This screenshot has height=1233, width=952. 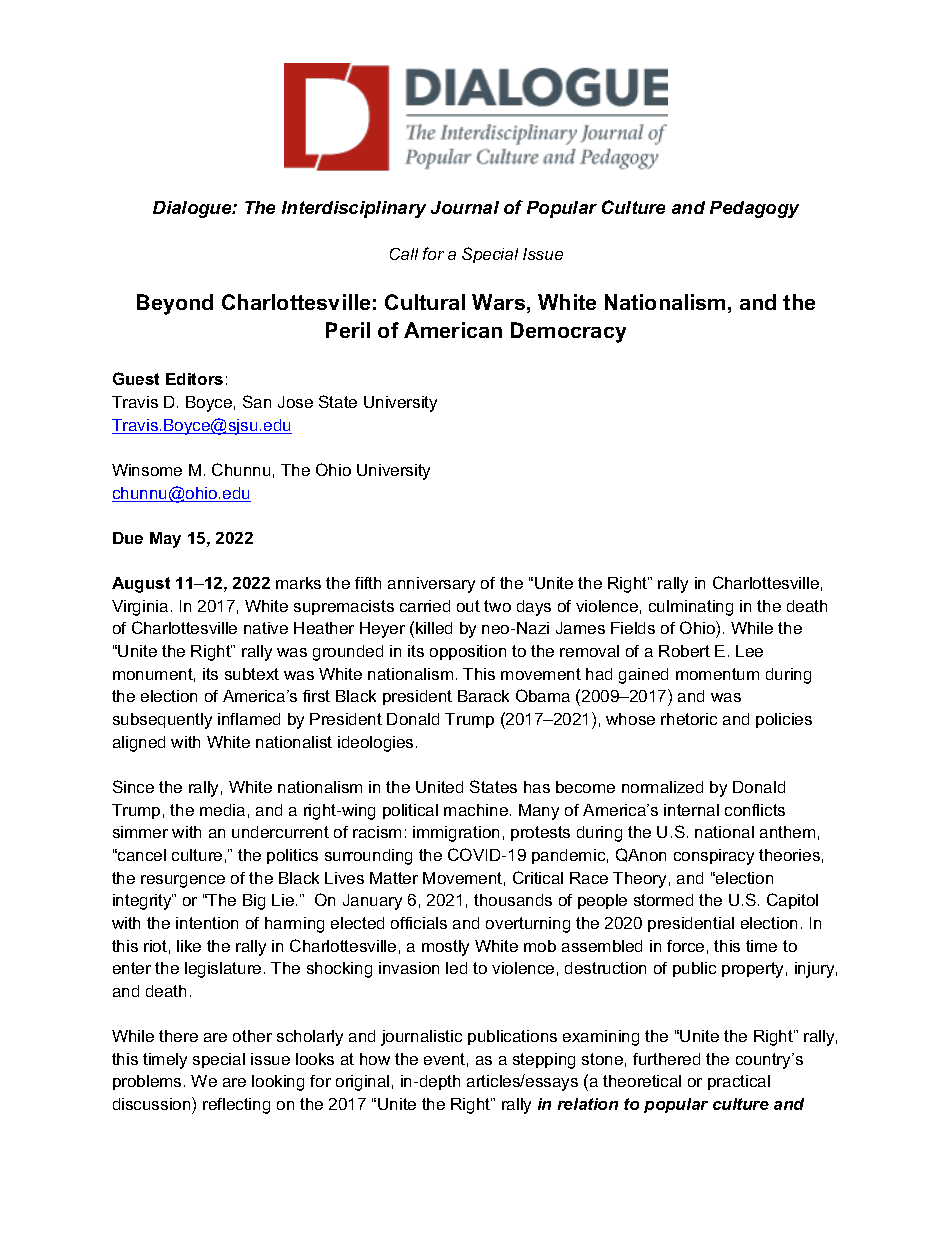 I want to click on Fields, so click(x=633, y=628).
